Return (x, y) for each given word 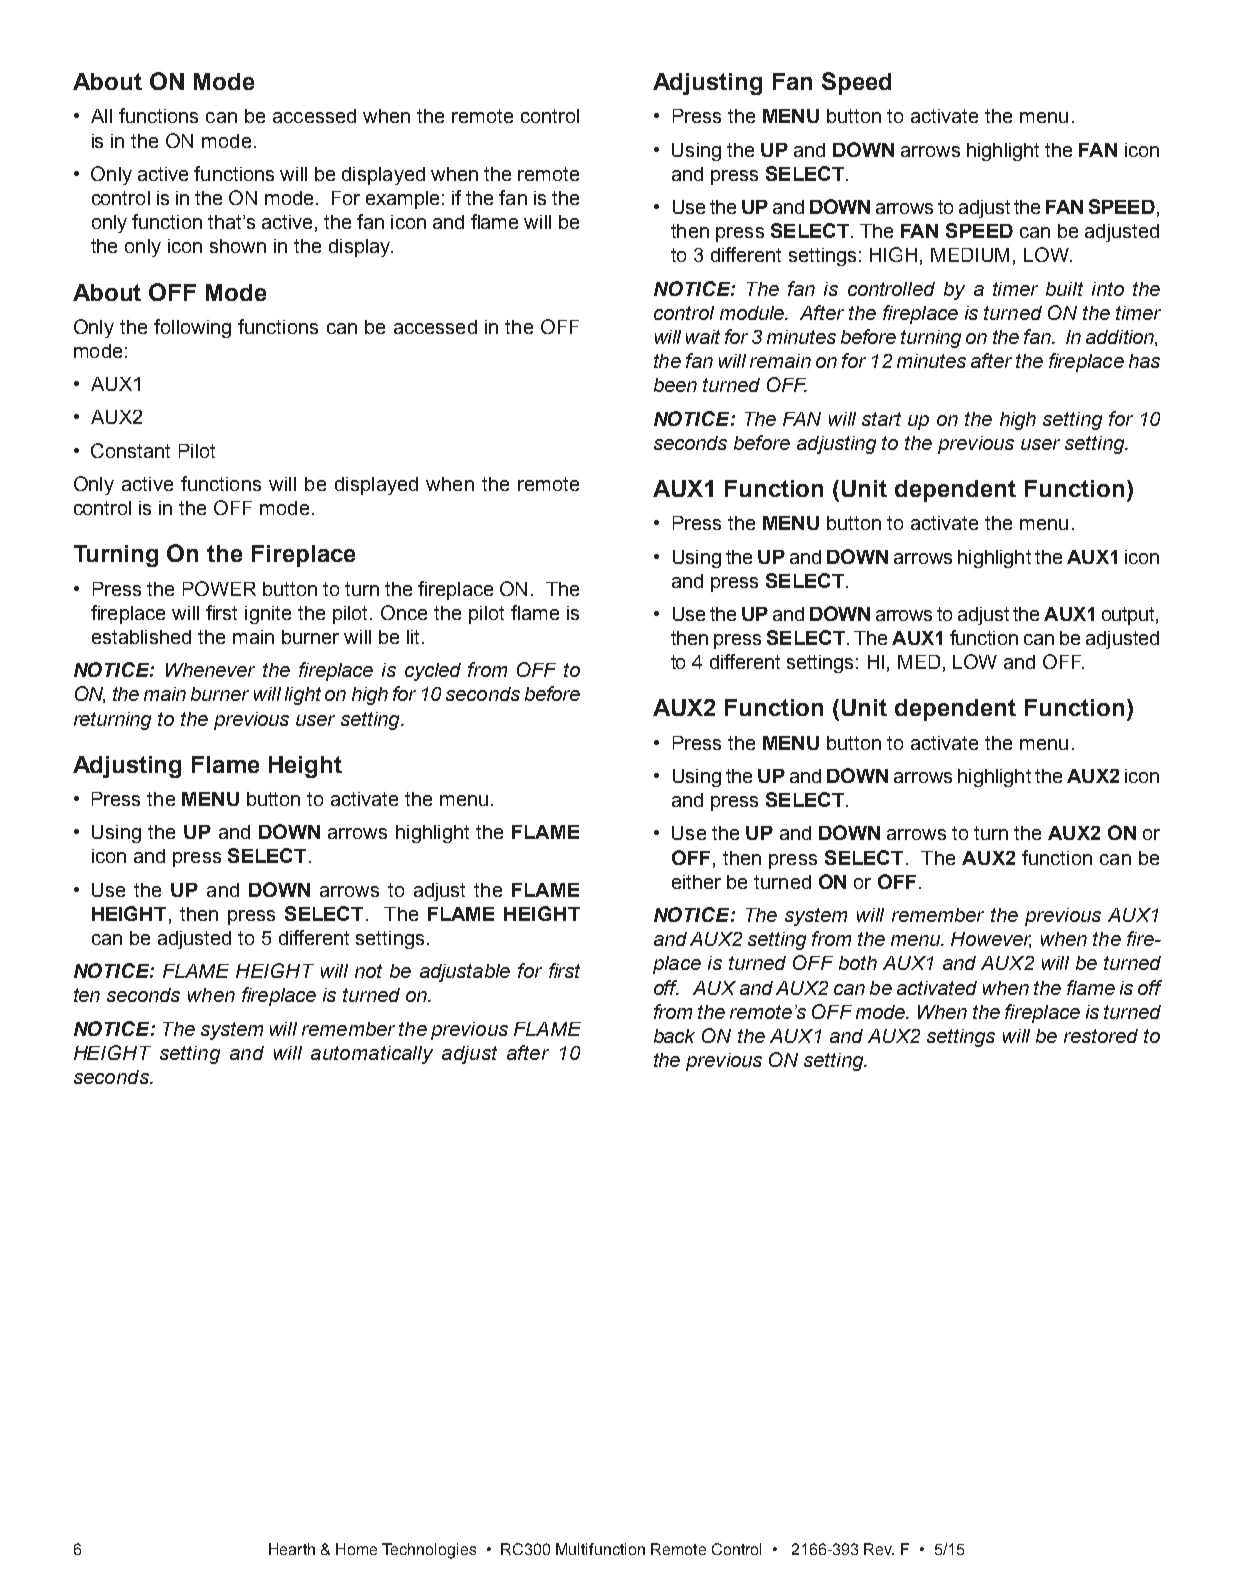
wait (703, 337)
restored (1101, 1036)
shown (238, 246)
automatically (372, 1055)
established (141, 637)
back (674, 1036)
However (991, 940)
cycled (433, 672)
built (1064, 289)
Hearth (292, 1549)
